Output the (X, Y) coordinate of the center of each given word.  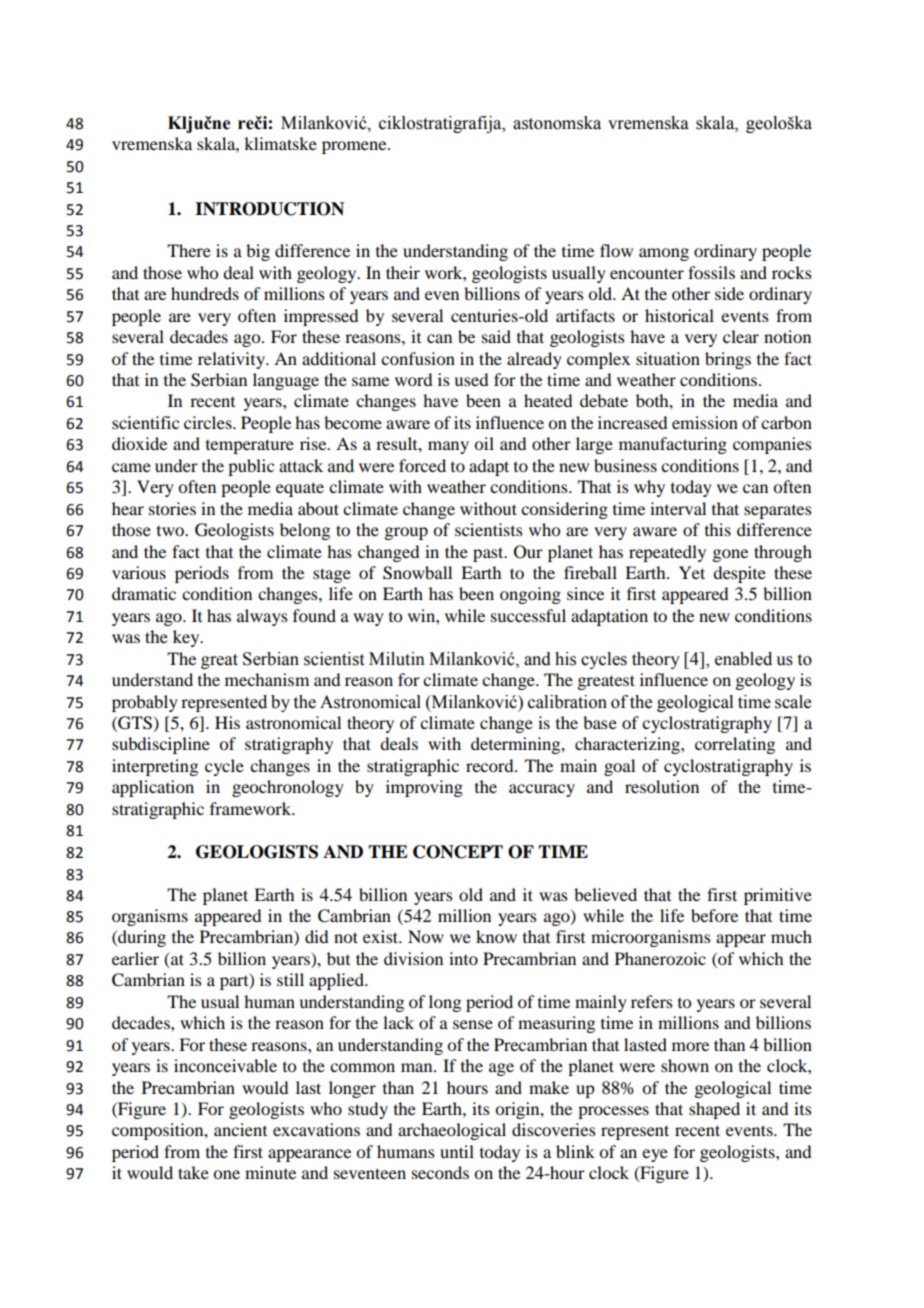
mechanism (267, 679)
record (491, 765)
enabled (743, 659)
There (189, 250)
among (664, 254)
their (403, 272)
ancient (240, 1129)
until (457, 1151)
